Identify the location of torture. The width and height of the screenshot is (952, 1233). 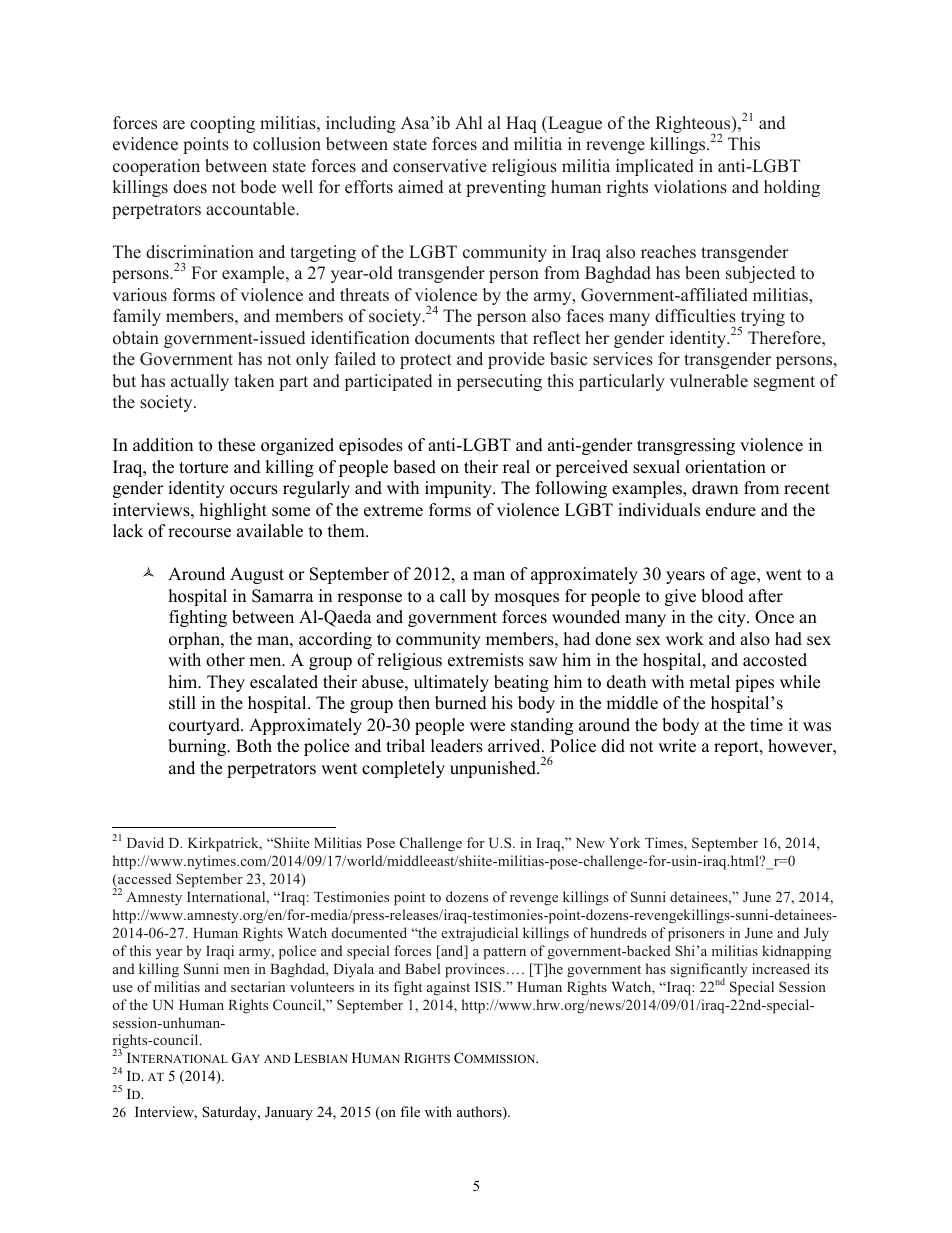
(203, 468).
